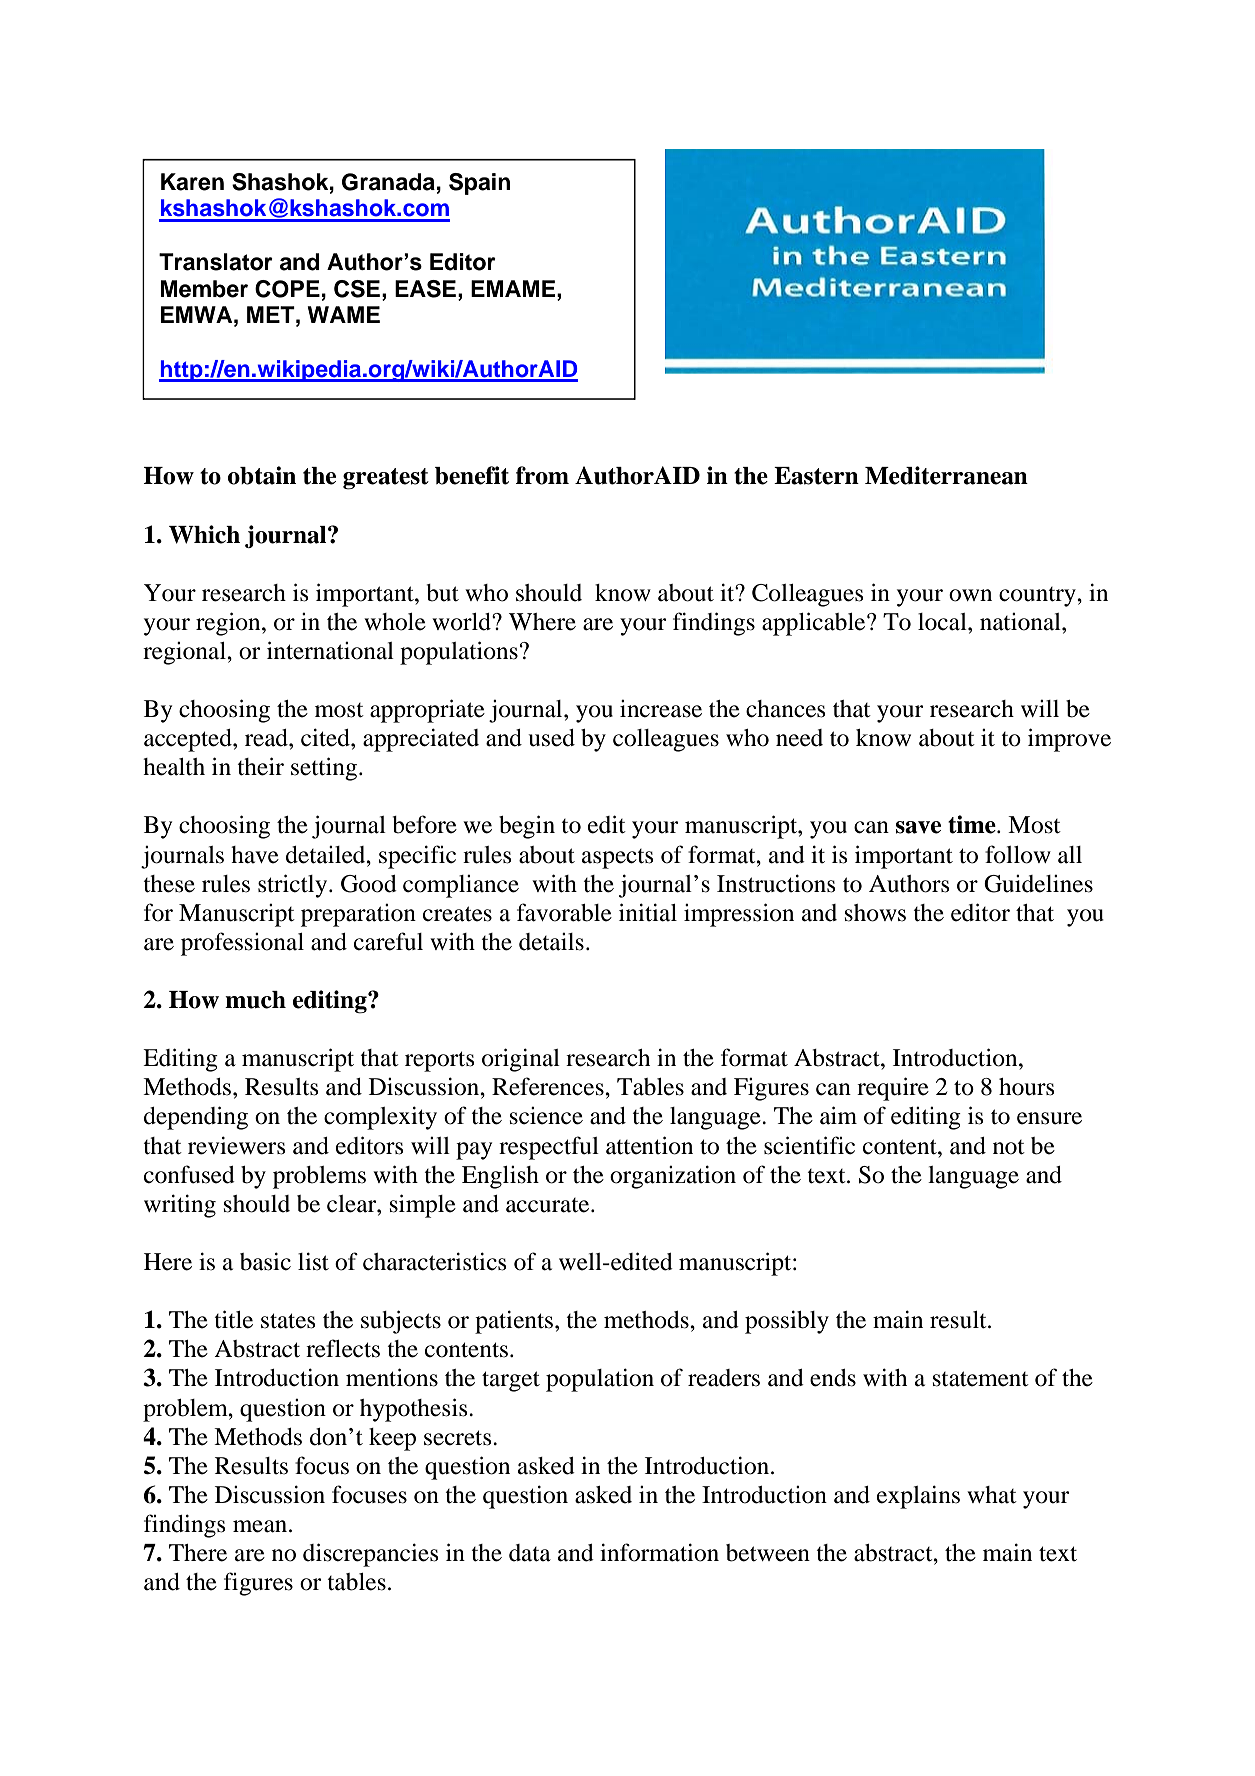 The image size is (1255, 1776). Describe the element at coordinates (216, 262) in the page. I see `Translator` at that location.
